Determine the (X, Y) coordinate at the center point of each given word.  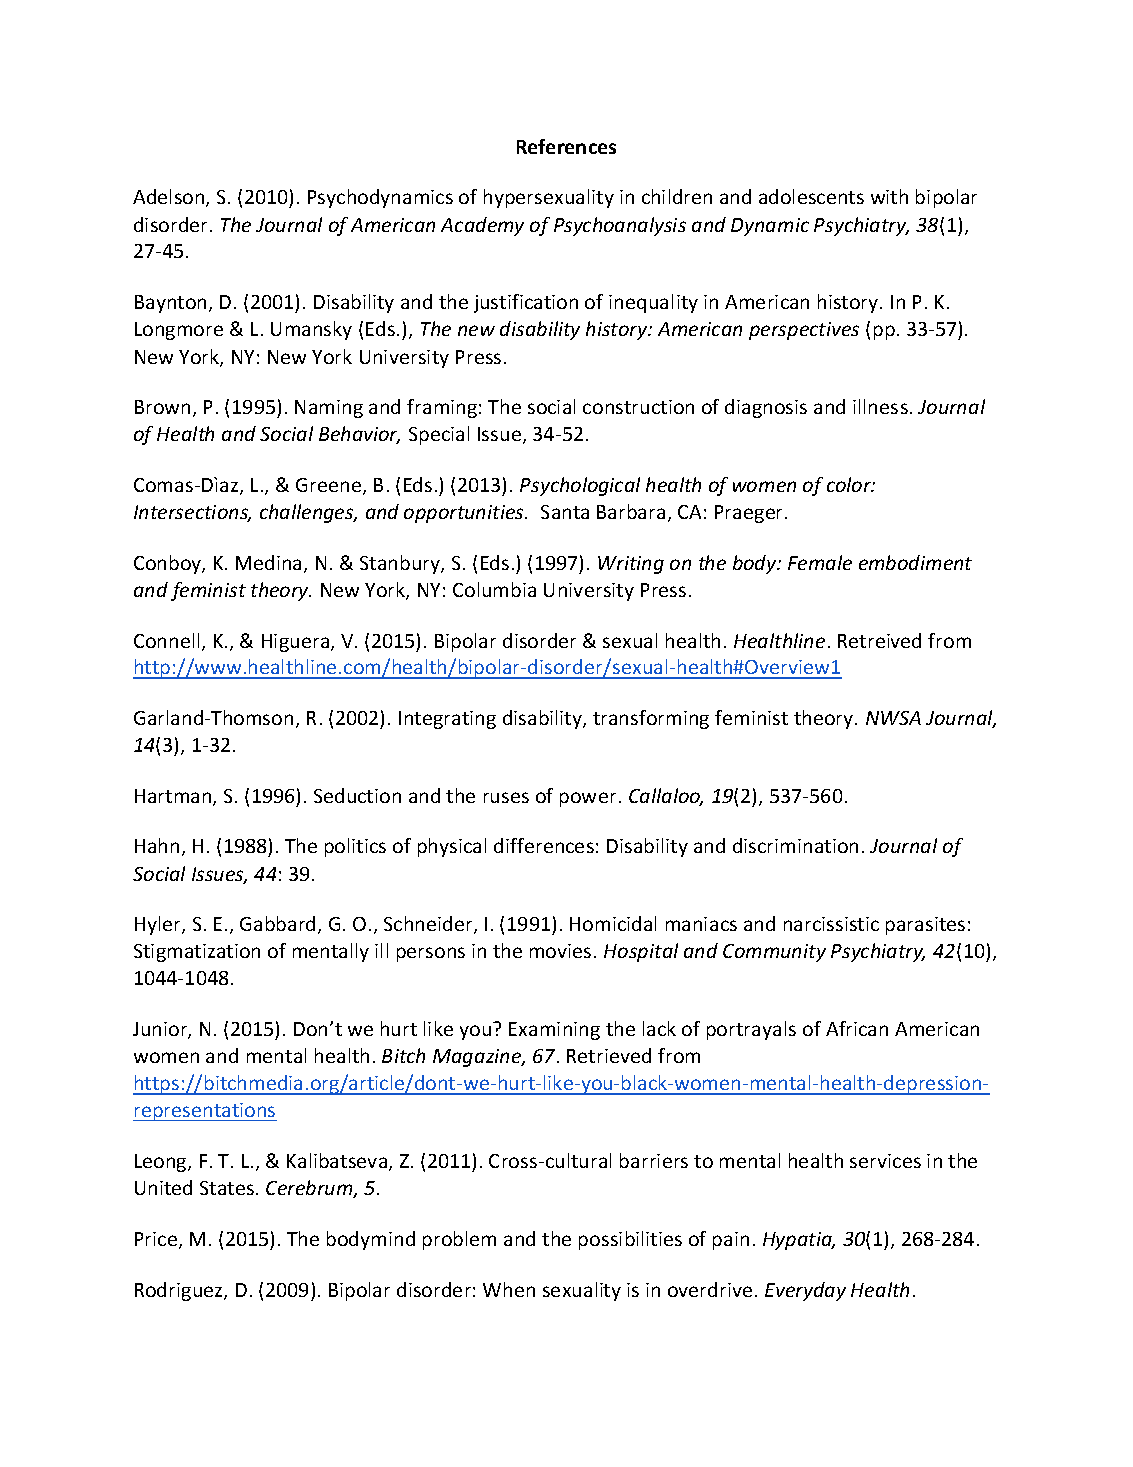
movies (560, 951)
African (857, 1028)
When (509, 1289)
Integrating (447, 720)
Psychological (580, 486)
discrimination (795, 845)
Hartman (174, 797)
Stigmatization (197, 953)
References (566, 146)
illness (880, 406)
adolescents (811, 196)
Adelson (170, 198)
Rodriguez (180, 1291)
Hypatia (799, 1241)
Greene (330, 486)
